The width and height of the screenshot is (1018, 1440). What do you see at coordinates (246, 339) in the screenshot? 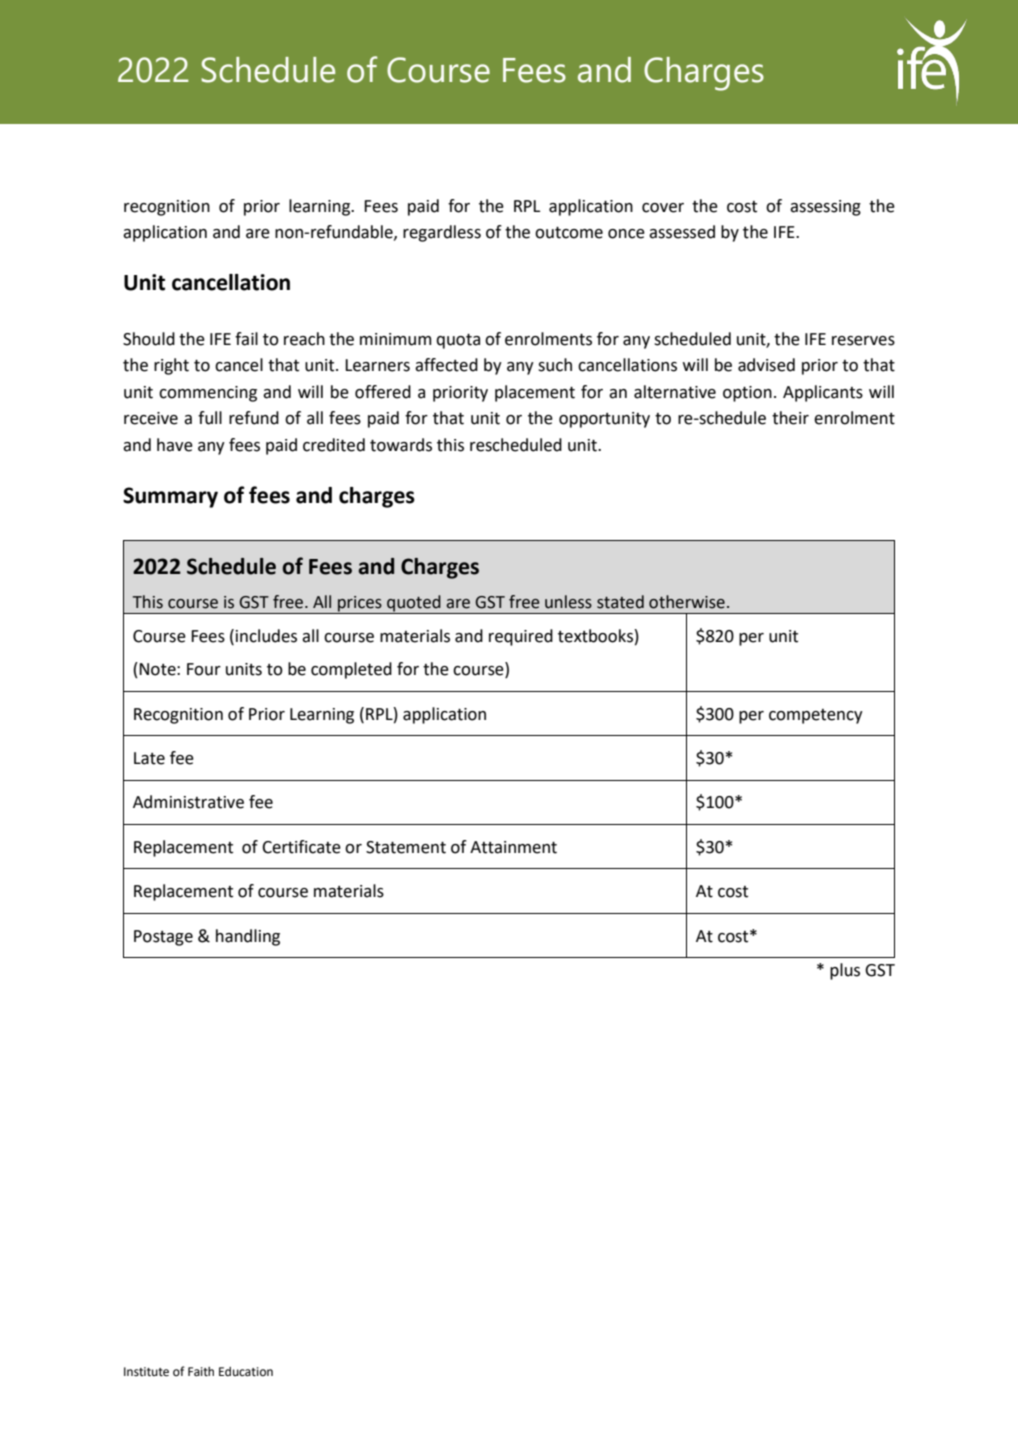
I see `fail` at bounding box center [246, 339].
